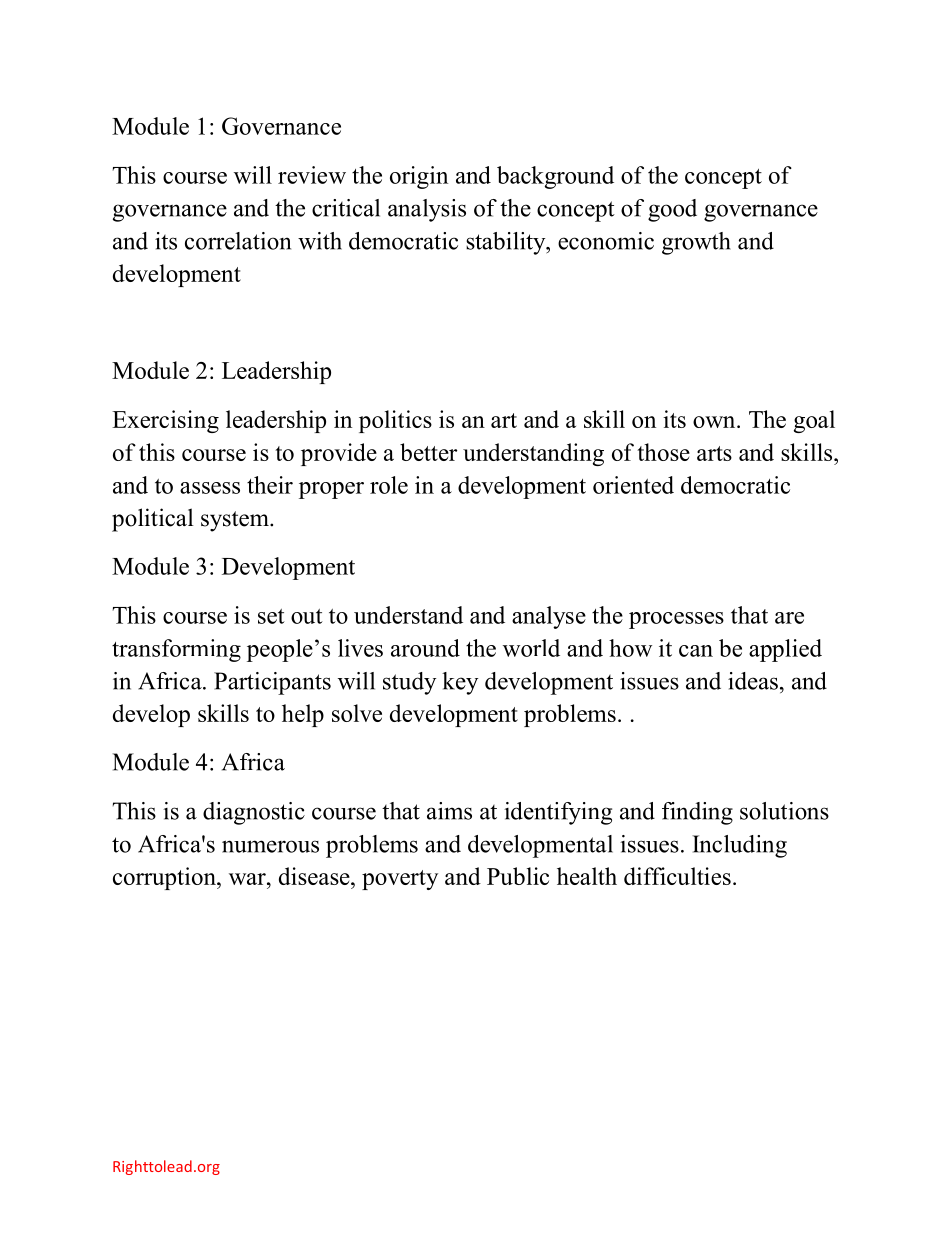  I want to click on Including, so click(739, 846).
